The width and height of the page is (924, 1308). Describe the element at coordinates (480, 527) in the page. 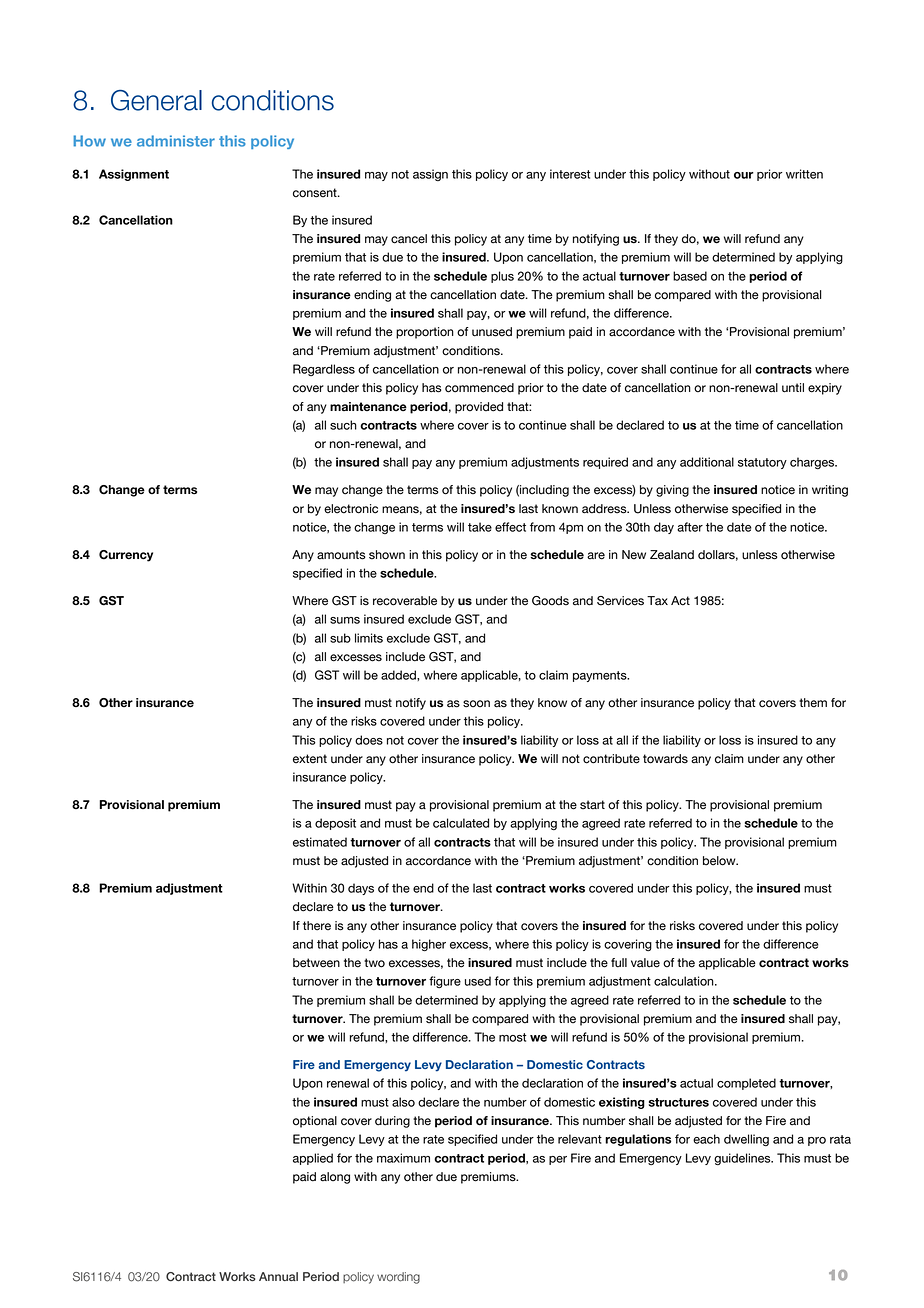

I see `take` at that location.
